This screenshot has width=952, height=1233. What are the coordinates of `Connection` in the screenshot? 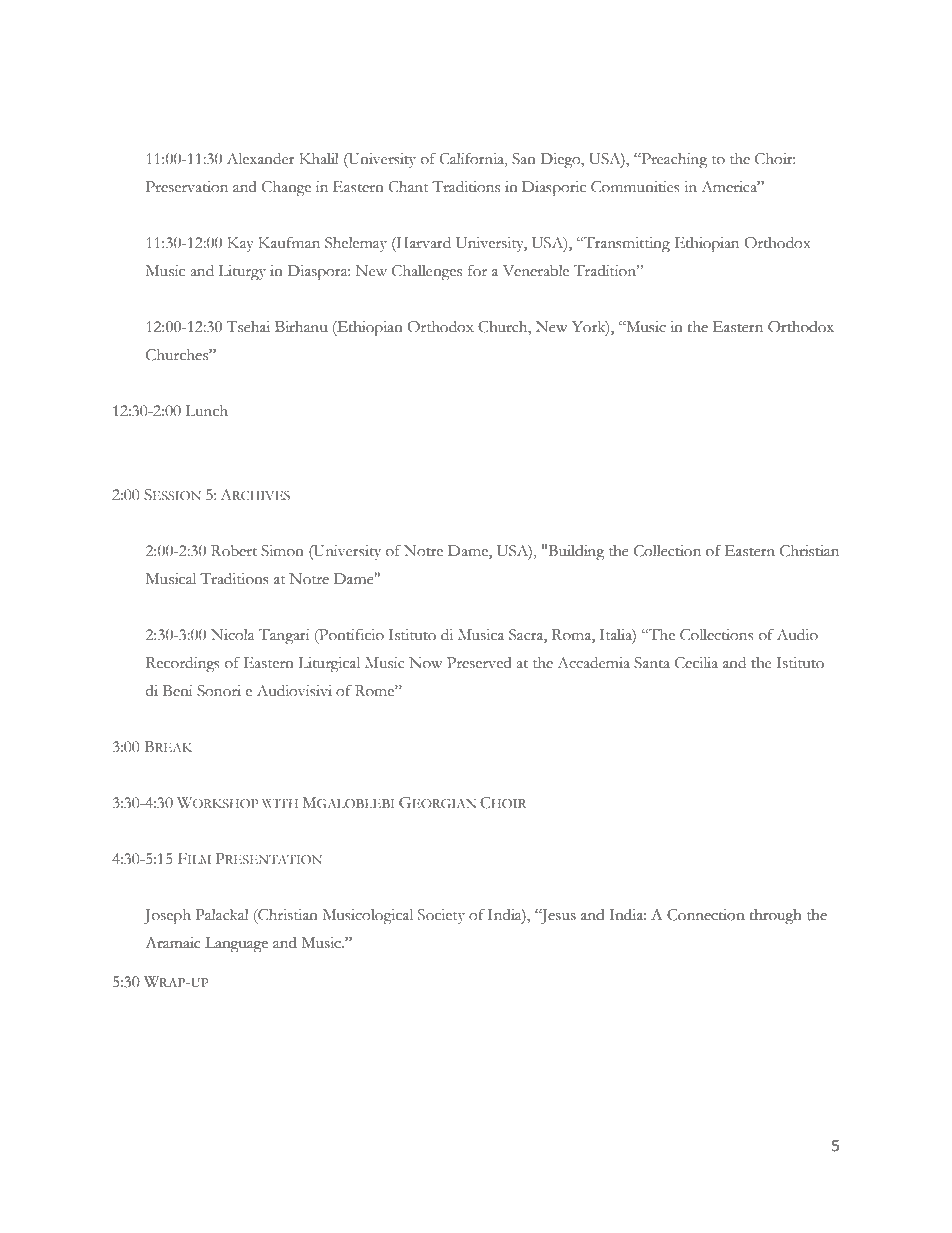 It's located at (706, 915).
